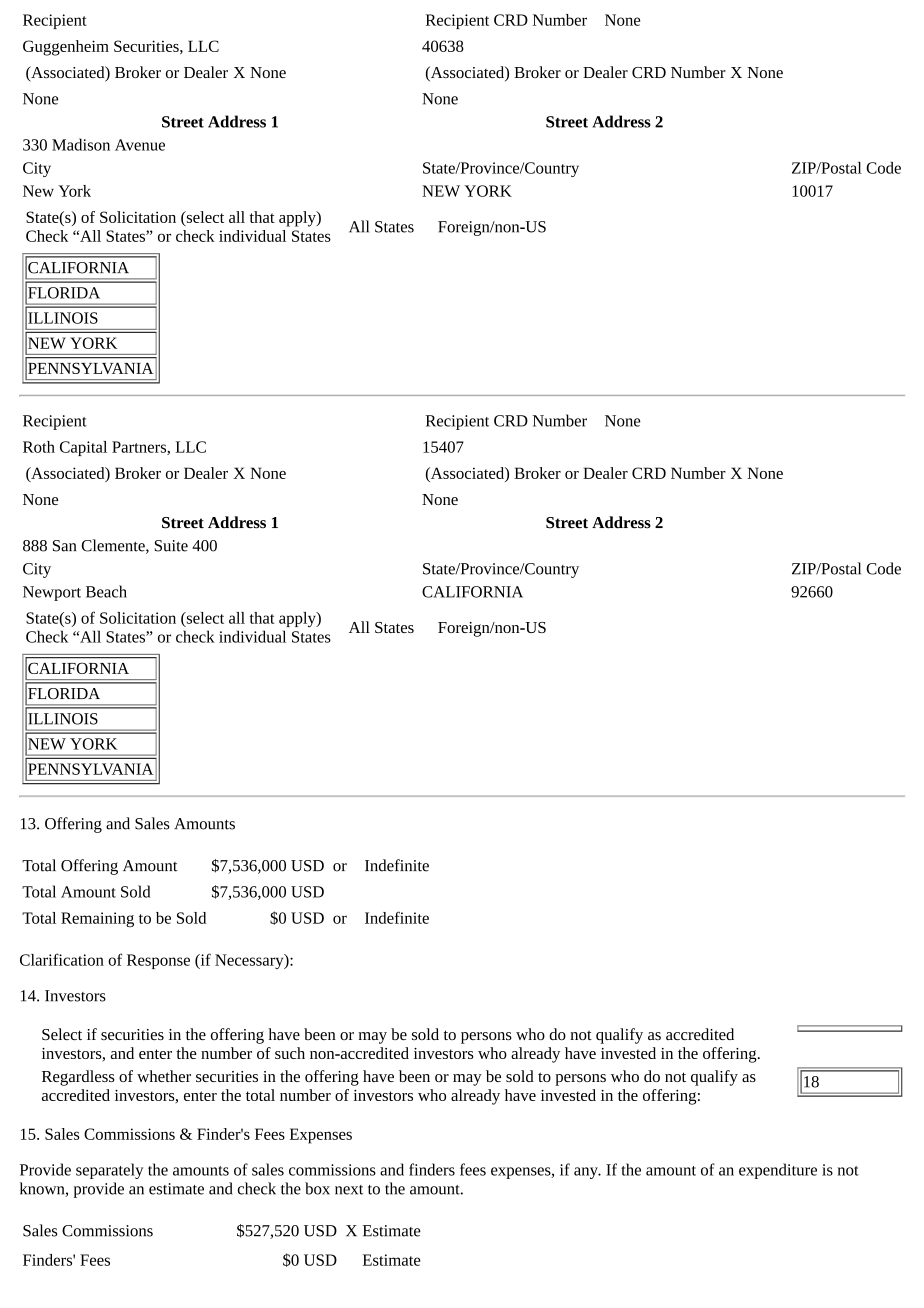 The height and width of the page is (1308, 924). I want to click on Suite, so click(171, 546).
